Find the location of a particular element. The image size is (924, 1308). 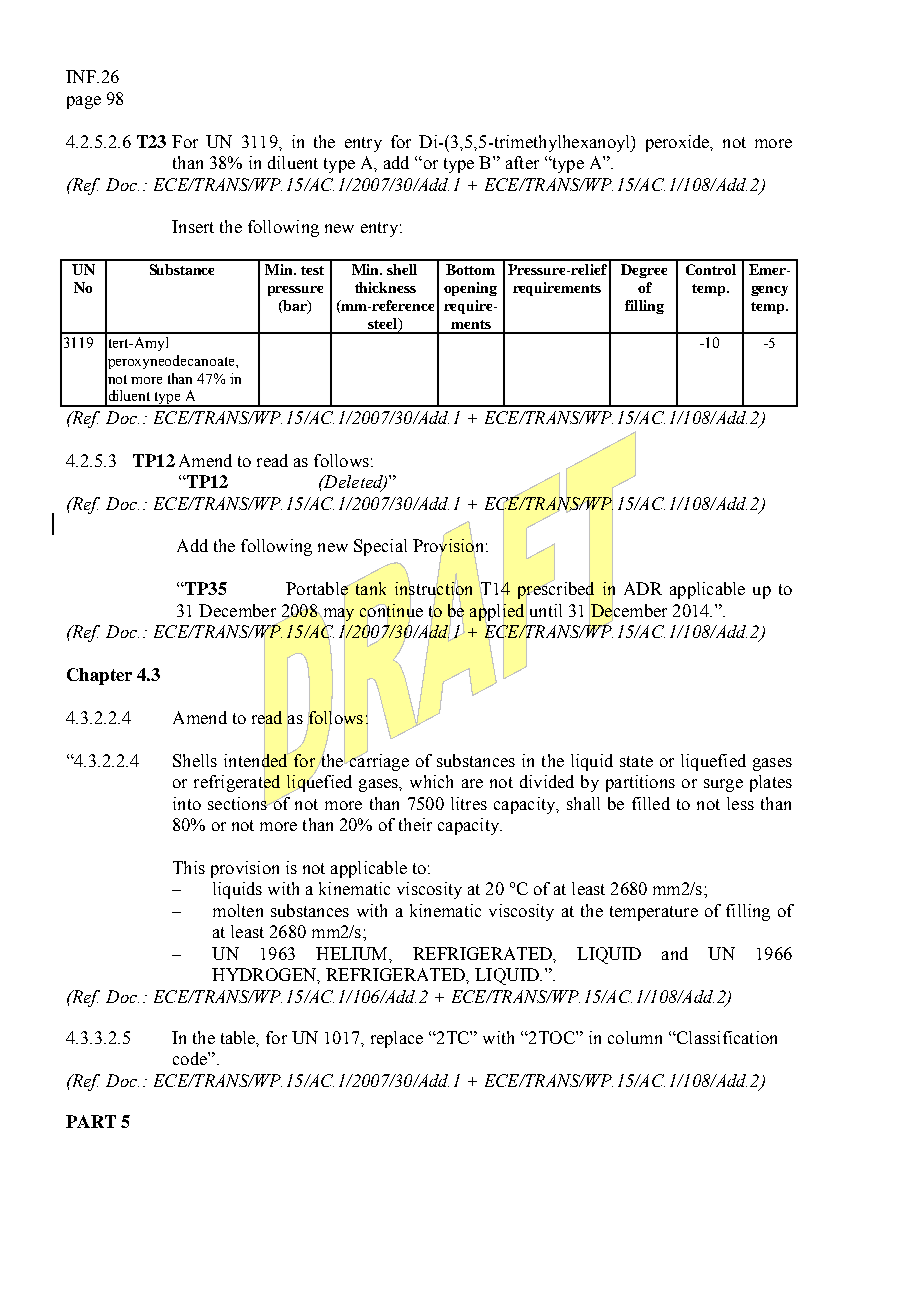

Chapter is located at coordinates (99, 676).
